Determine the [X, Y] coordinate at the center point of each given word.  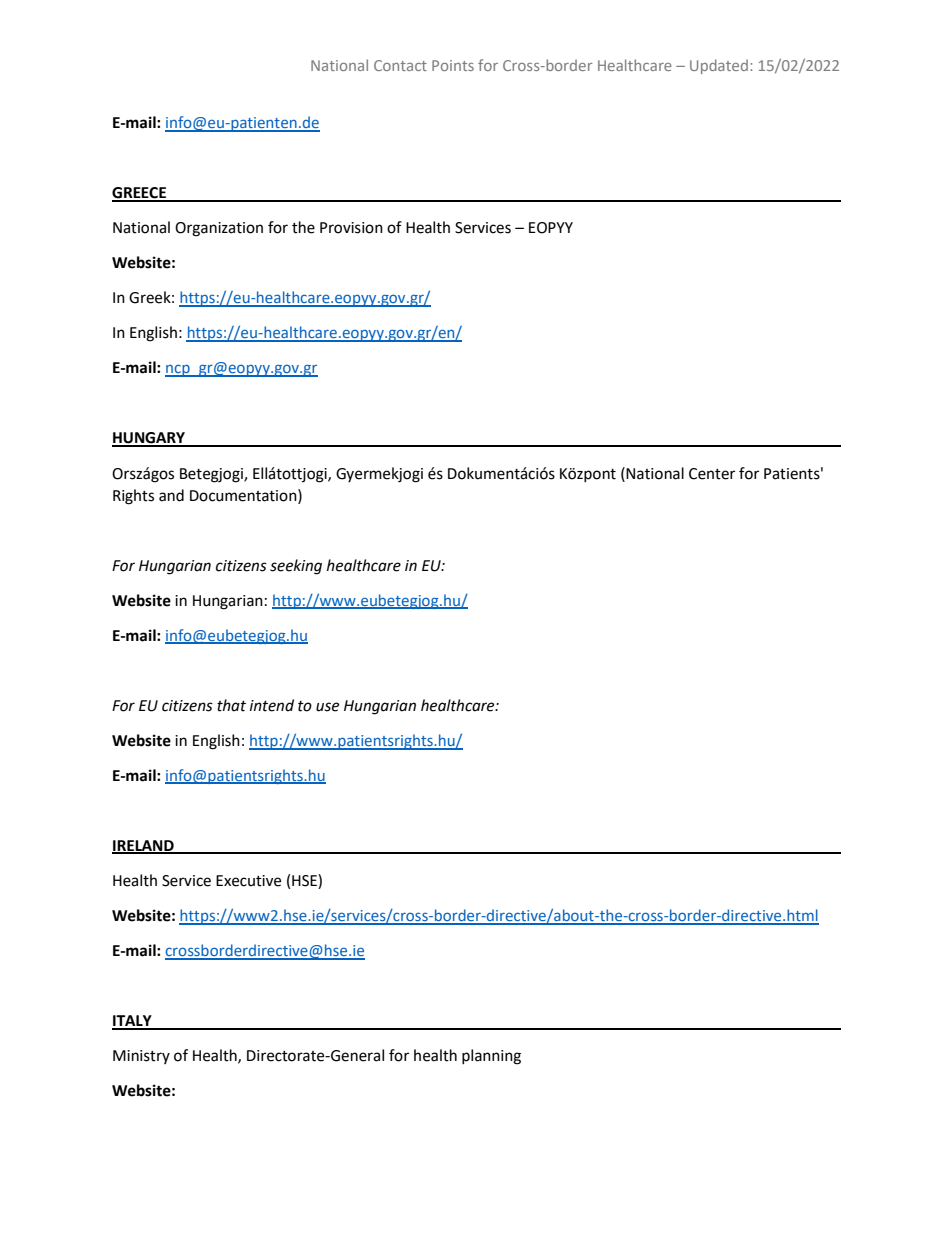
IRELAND [144, 847]
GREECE [140, 194]
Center [712, 474]
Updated [719, 66]
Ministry [141, 1057]
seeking [296, 567]
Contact [400, 65]
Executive [248, 881]
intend [272, 705]
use [327, 707]
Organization [219, 229]
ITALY [133, 1022]
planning [491, 1057]
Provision [351, 228]
